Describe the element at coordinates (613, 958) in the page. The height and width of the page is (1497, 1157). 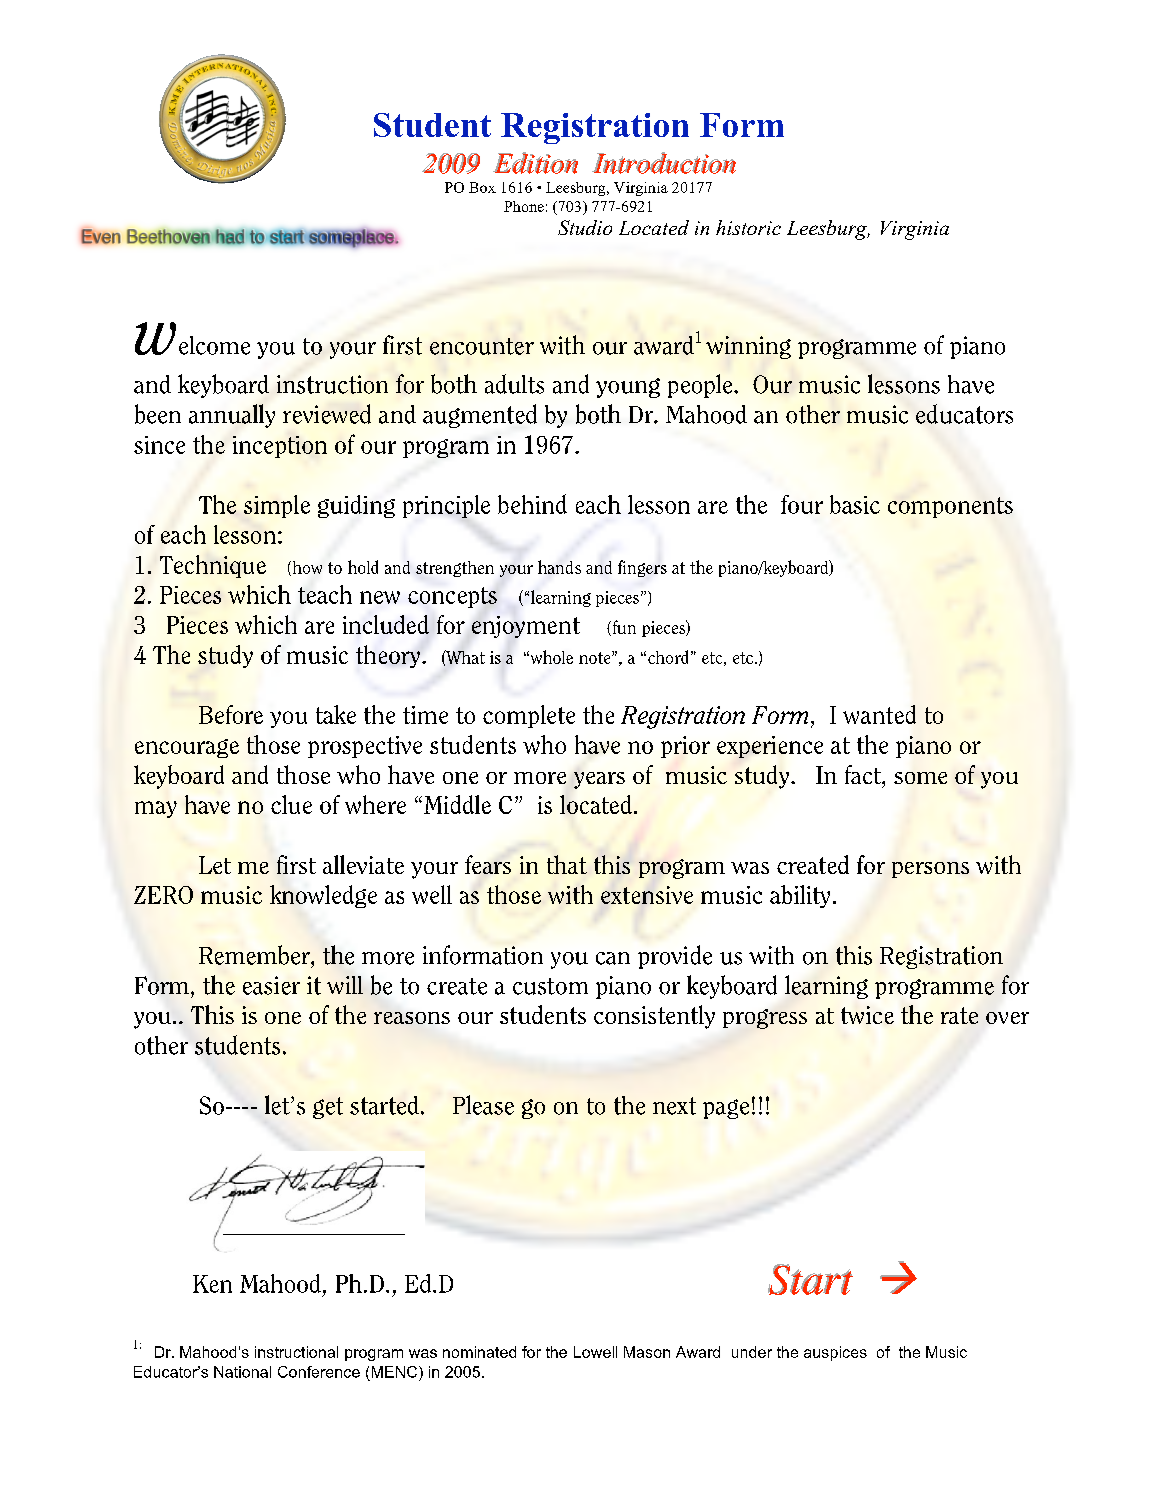
I see `can` at that location.
